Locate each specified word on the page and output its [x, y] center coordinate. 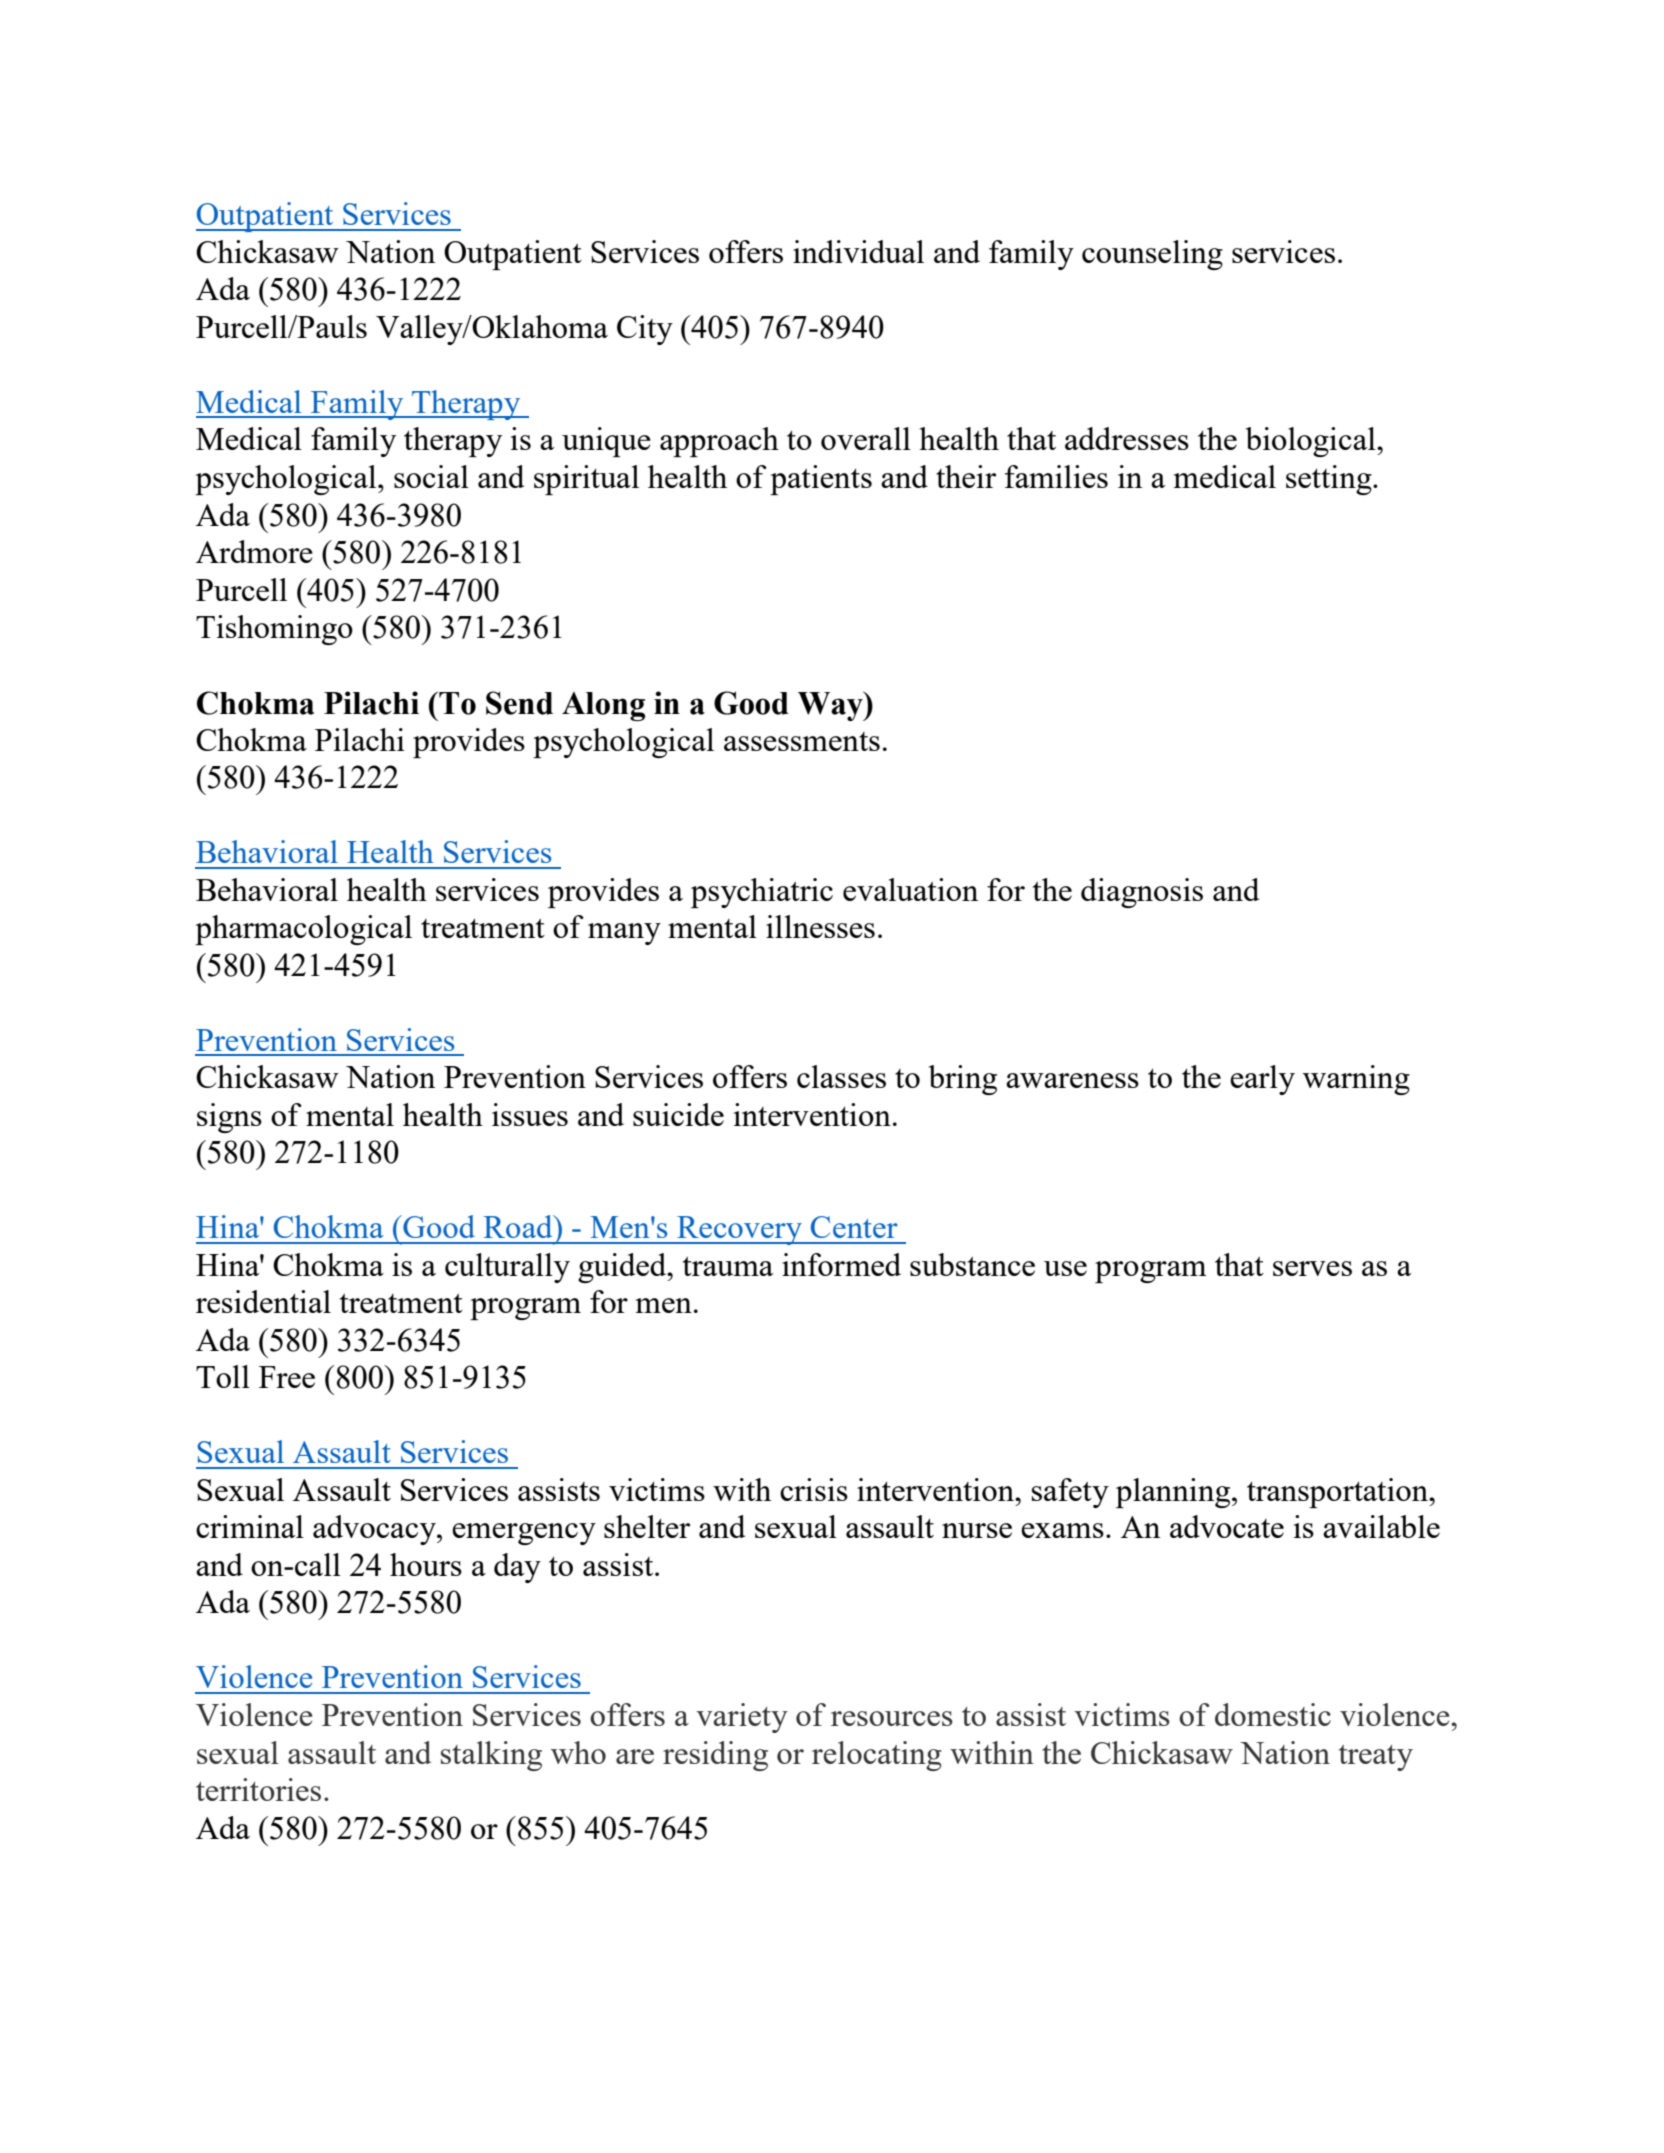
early [1262, 1080]
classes [841, 1076]
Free [287, 1377]
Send [519, 703]
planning [1174, 1493]
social [431, 476]
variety [742, 1718]
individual [858, 251]
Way [831, 706]
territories [258, 1789]
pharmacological [303, 930]
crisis [814, 1489]
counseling [1152, 255]
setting [1330, 480]
